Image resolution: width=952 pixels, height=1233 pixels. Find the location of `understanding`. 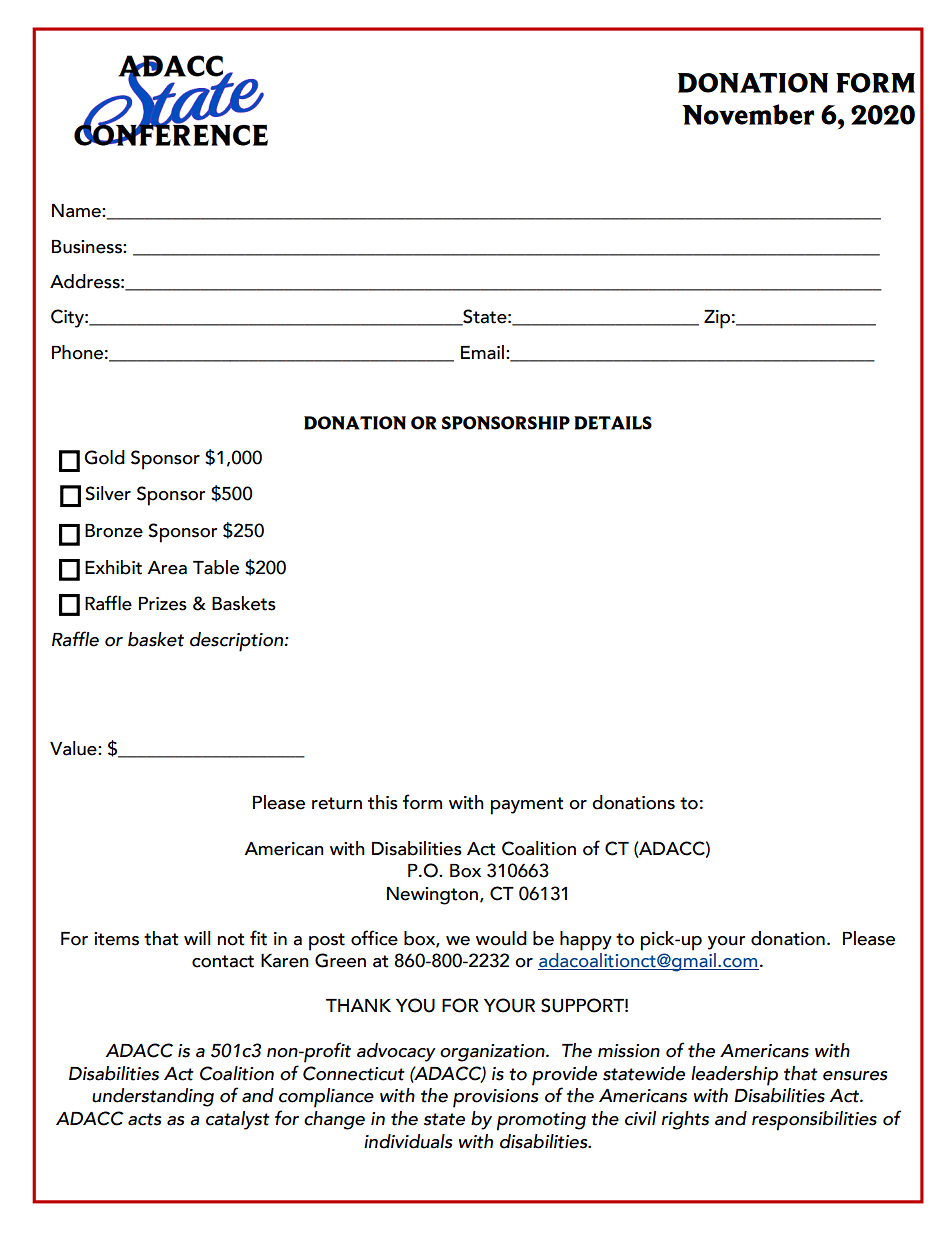

understanding is located at coordinates (153, 1097).
